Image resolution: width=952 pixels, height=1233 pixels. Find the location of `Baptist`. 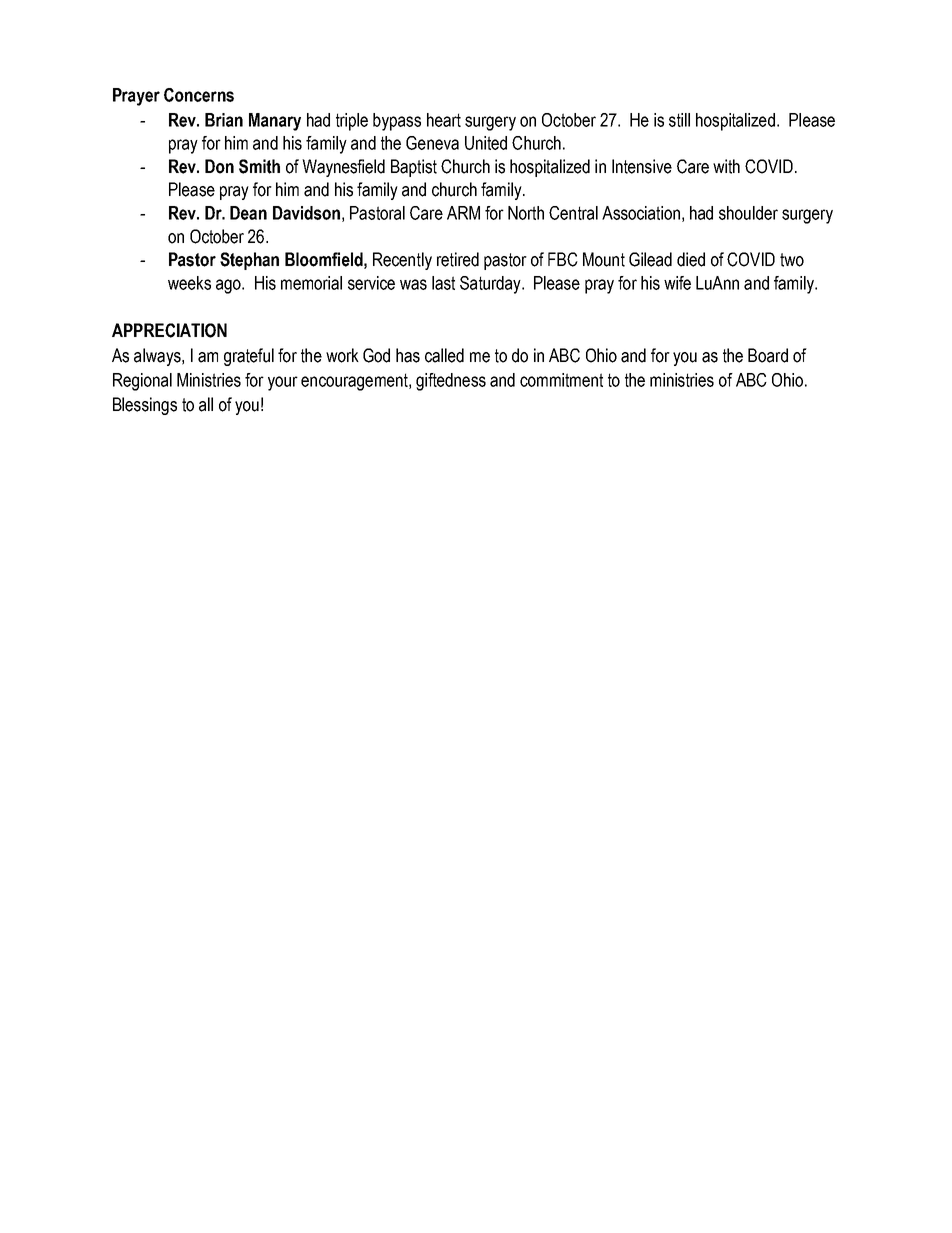

Baptist is located at coordinates (414, 168).
